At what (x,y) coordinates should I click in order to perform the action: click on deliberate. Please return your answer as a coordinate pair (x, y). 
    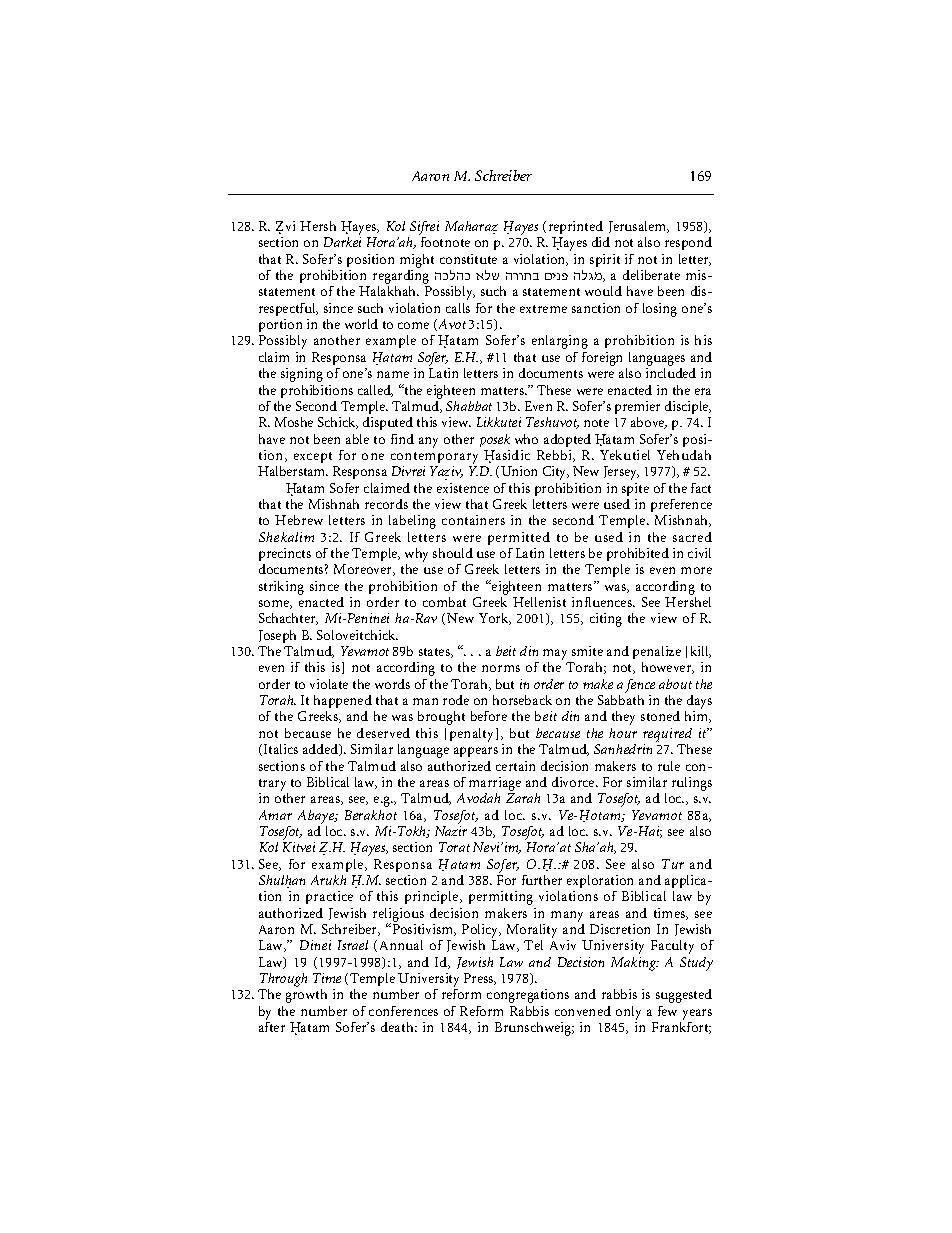
    Looking at the image, I should click on (651, 275).
